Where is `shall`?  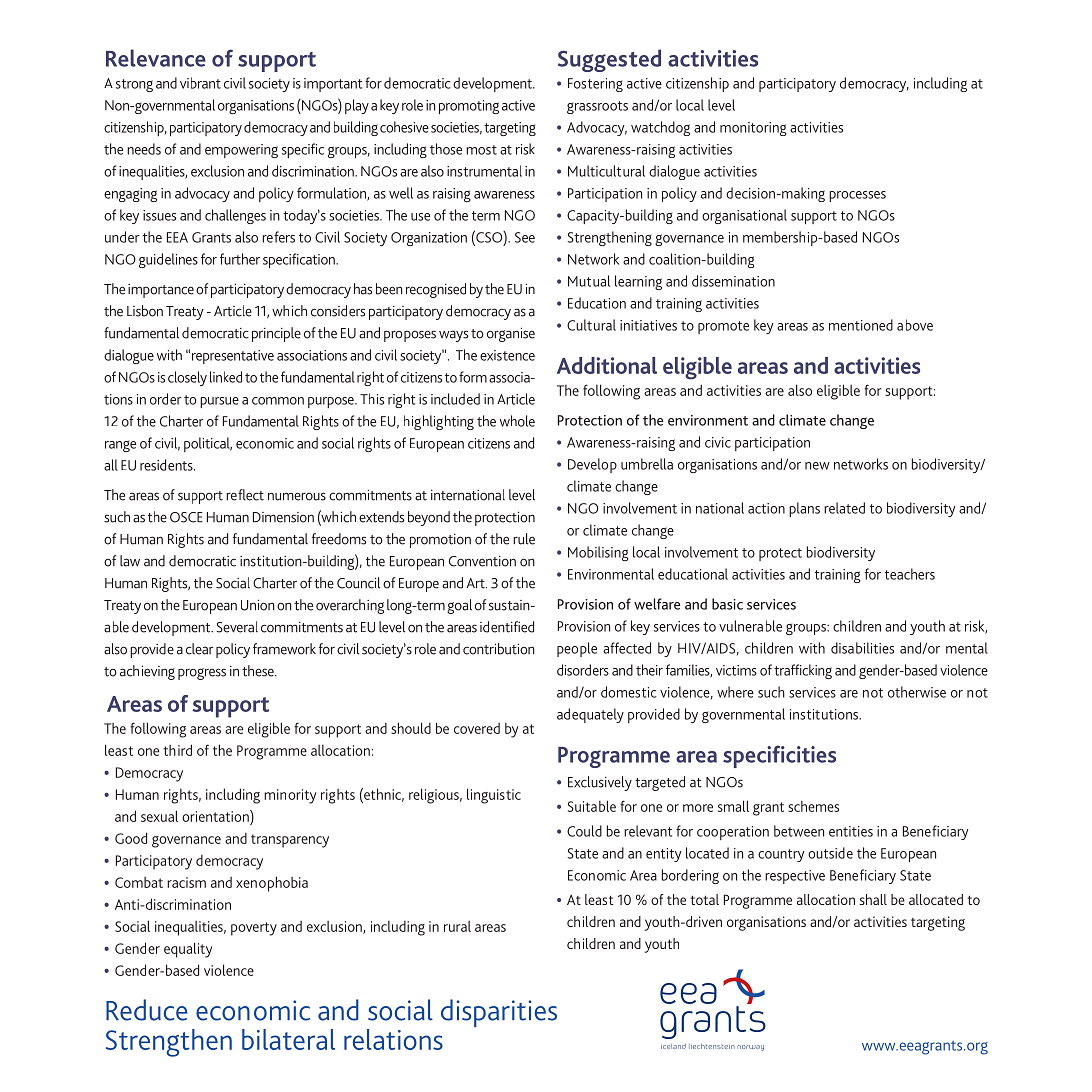 shall is located at coordinates (873, 899).
